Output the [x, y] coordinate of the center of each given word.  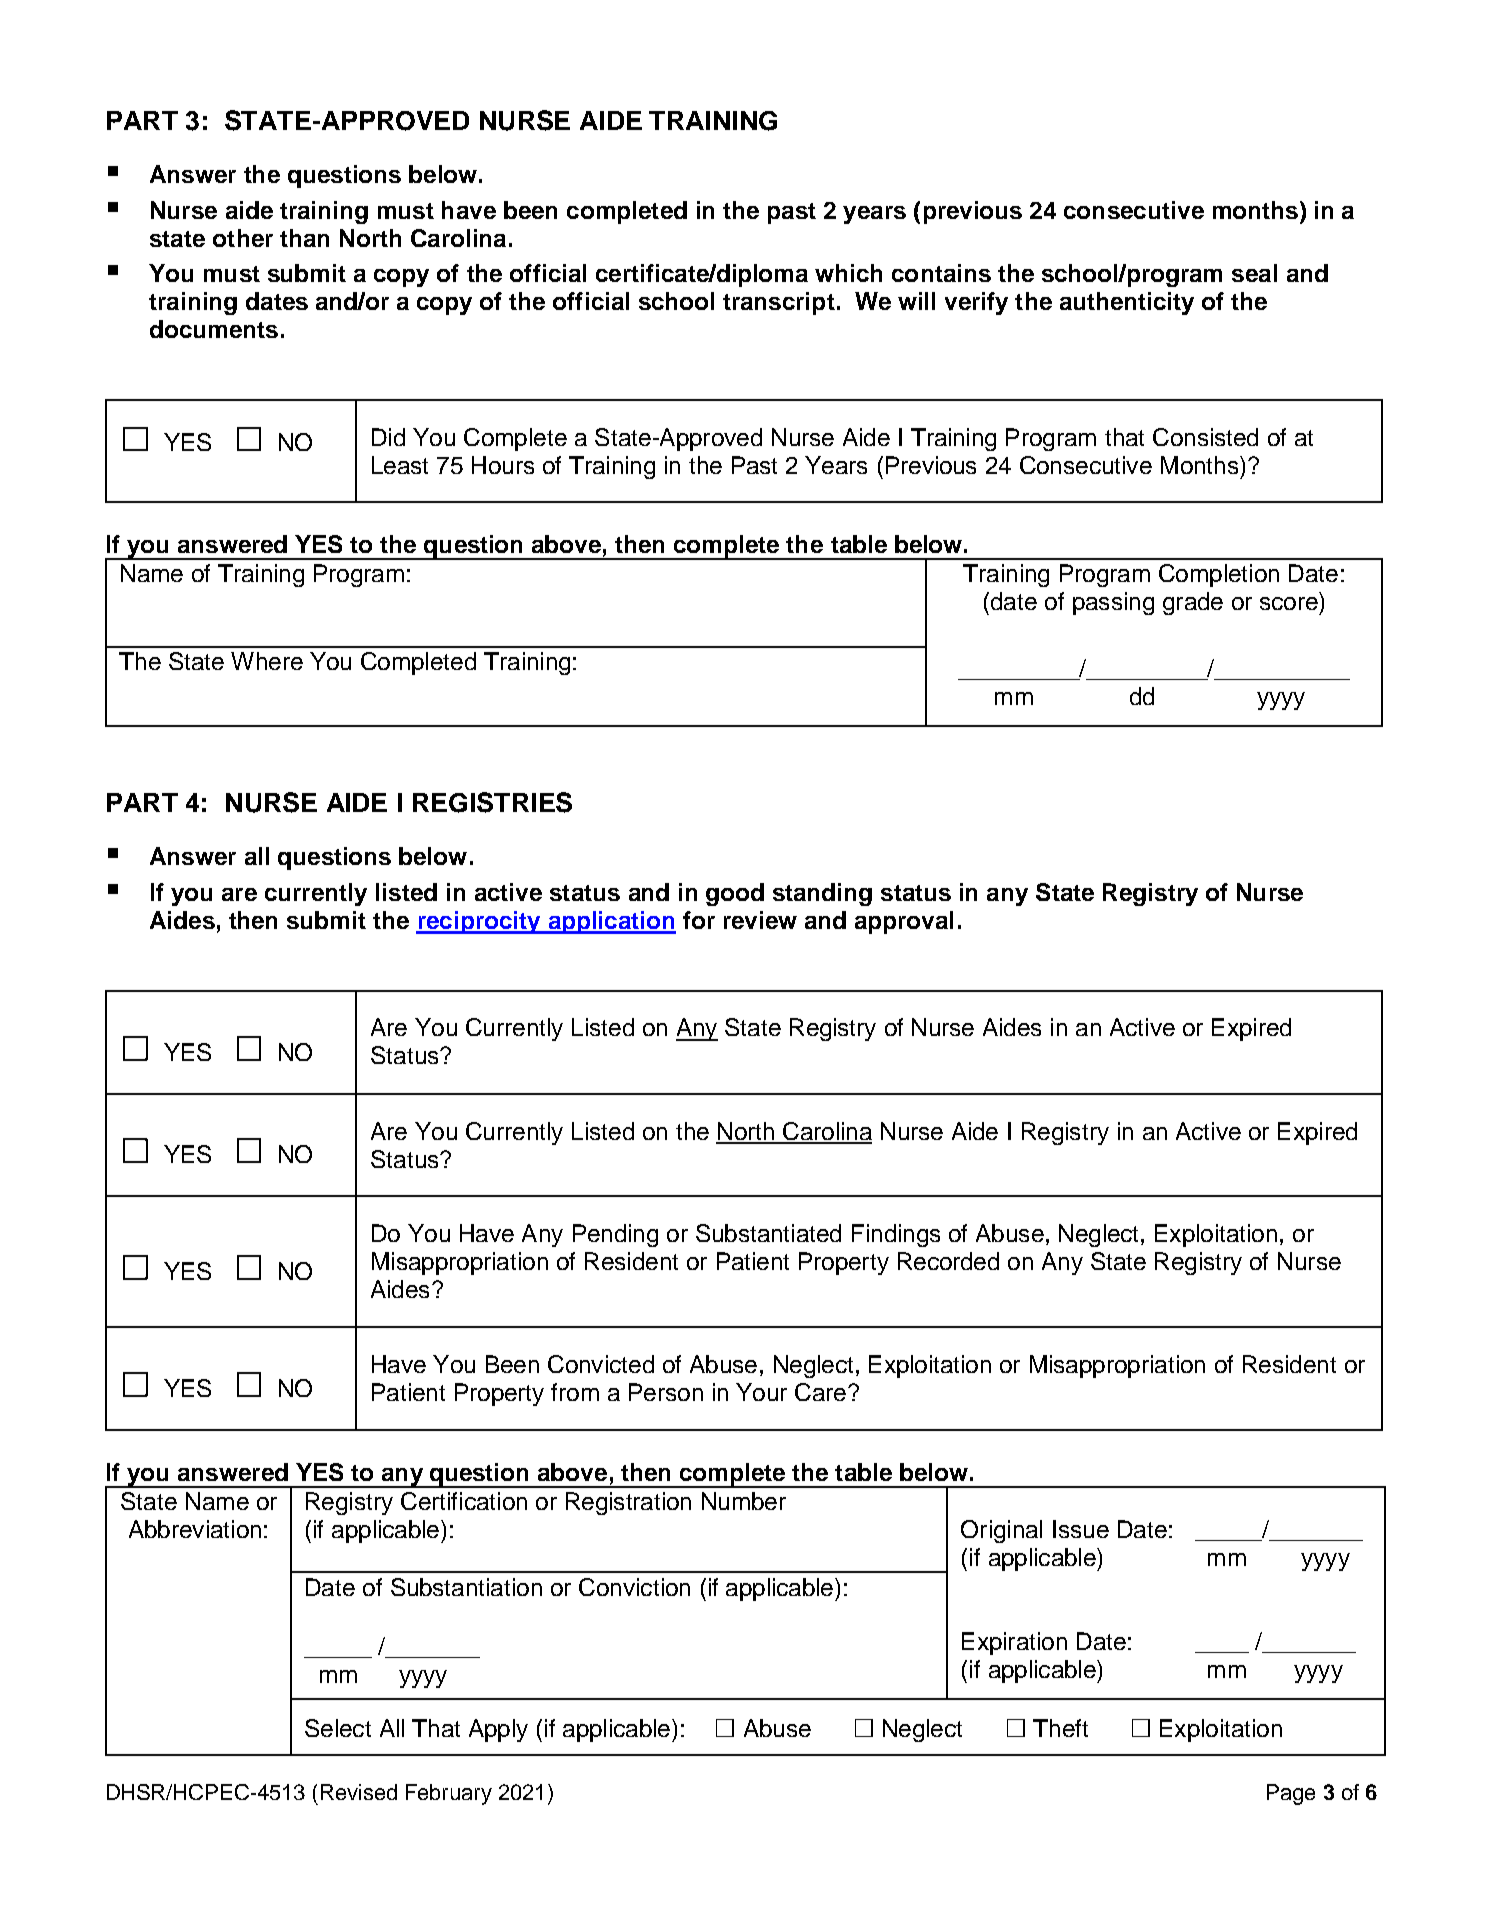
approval [904, 922]
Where [267, 661]
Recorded [948, 1261]
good [735, 894]
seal [1254, 273]
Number [744, 1501]
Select [338, 1728]
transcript [779, 303]
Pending [615, 1235]
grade [1193, 603]
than [304, 238]
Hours [503, 465]
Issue [1081, 1529]
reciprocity [479, 922]
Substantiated [768, 1233]
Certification [464, 1501]
